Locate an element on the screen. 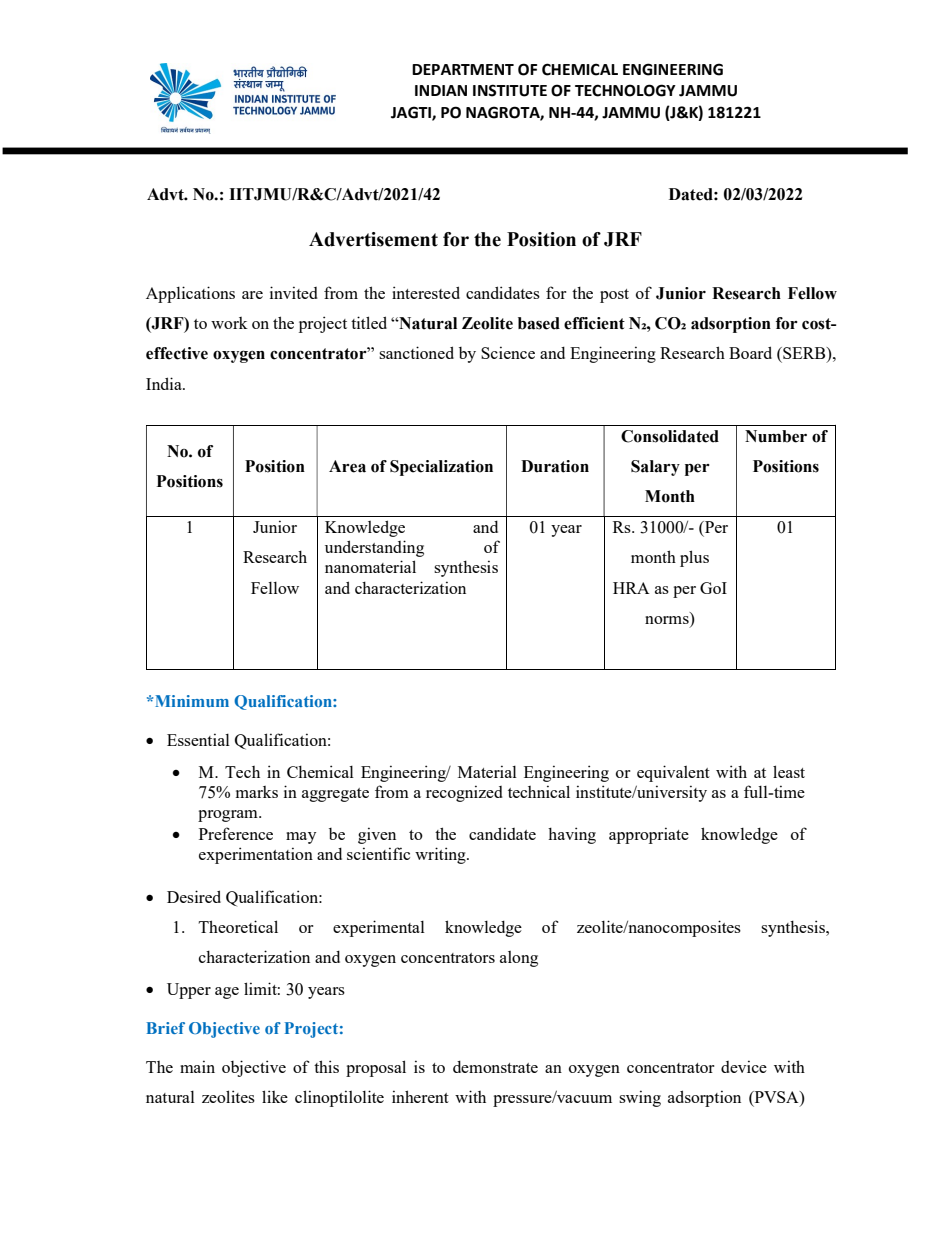  equivalent is located at coordinates (673, 773).
